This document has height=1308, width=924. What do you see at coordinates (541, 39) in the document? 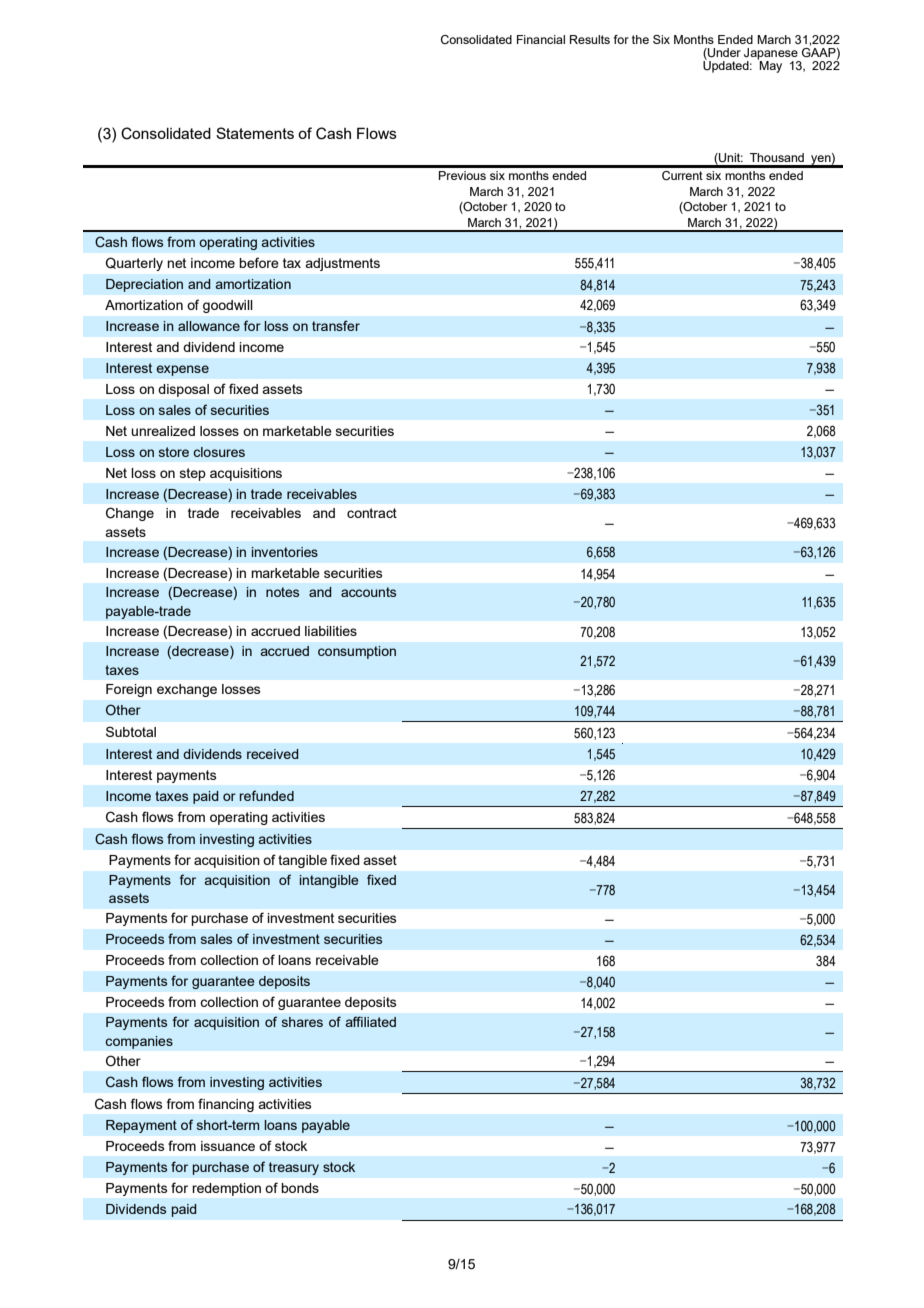
I see `Financial` at bounding box center [541, 39].
